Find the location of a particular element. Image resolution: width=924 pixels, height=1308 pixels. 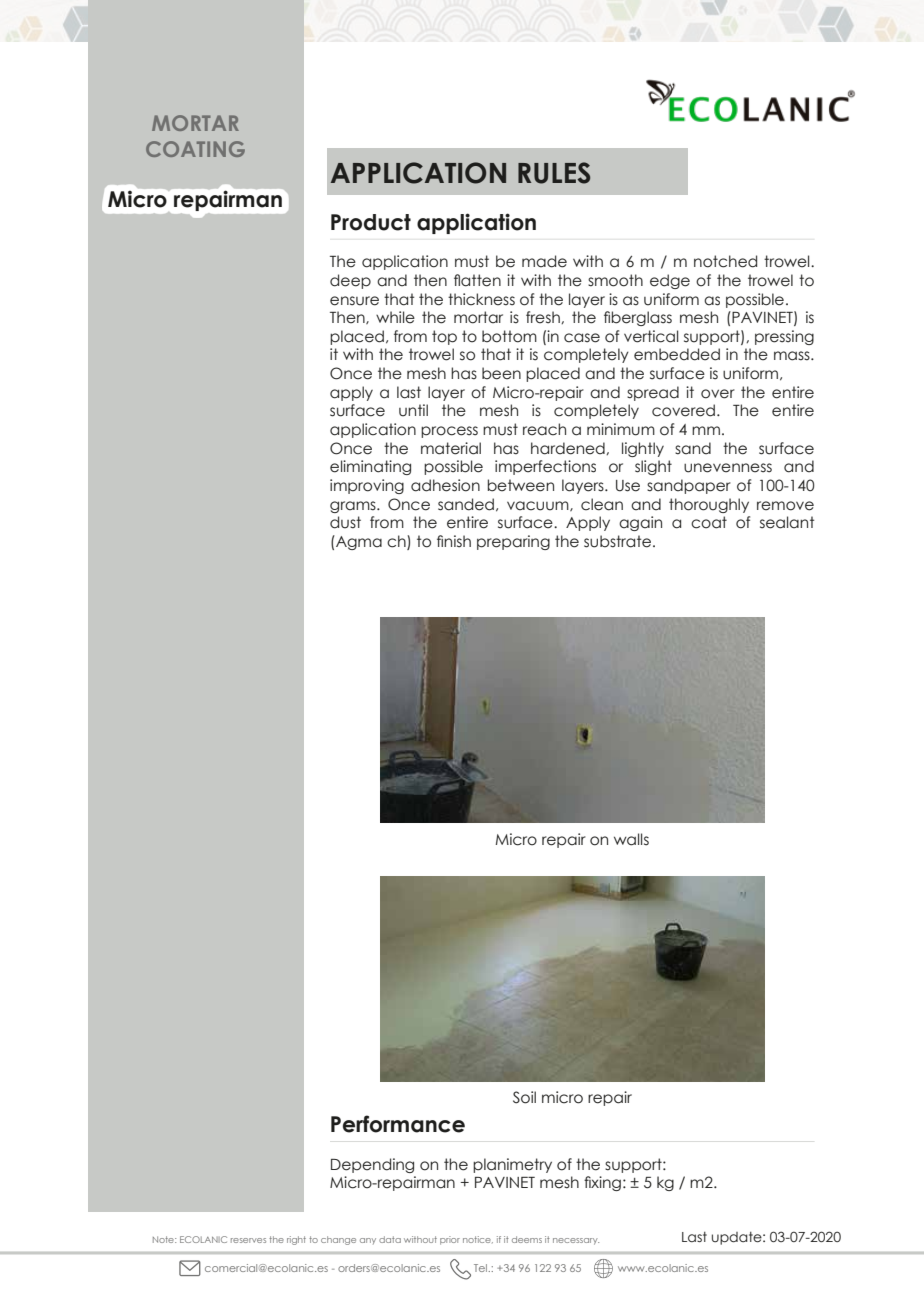

RULES is located at coordinates (554, 173).
